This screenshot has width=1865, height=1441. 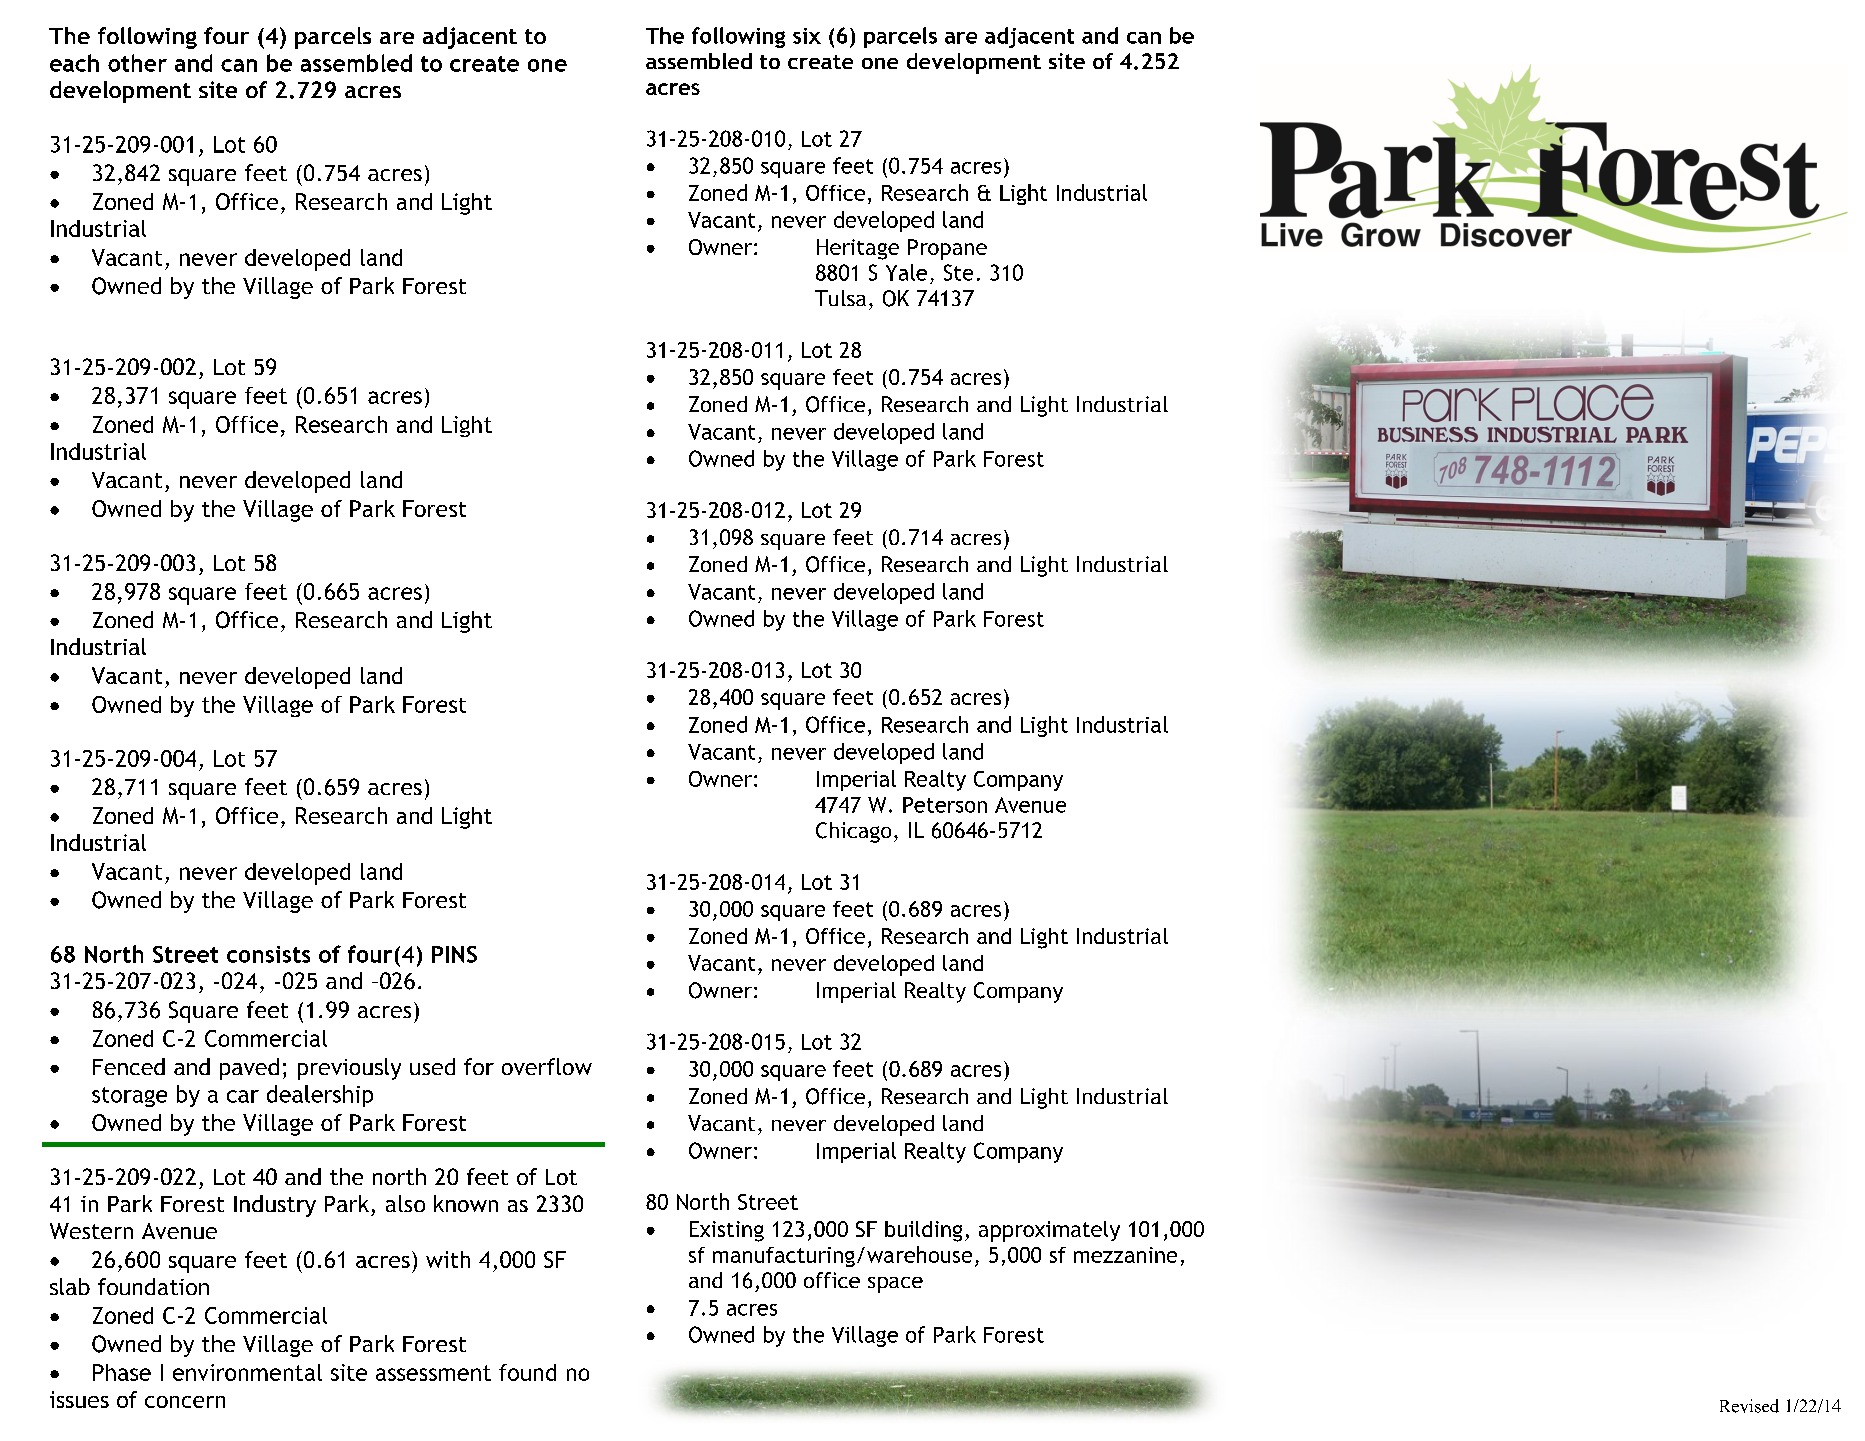 What do you see at coordinates (947, 249) in the screenshot?
I see `Propane` at bounding box center [947, 249].
